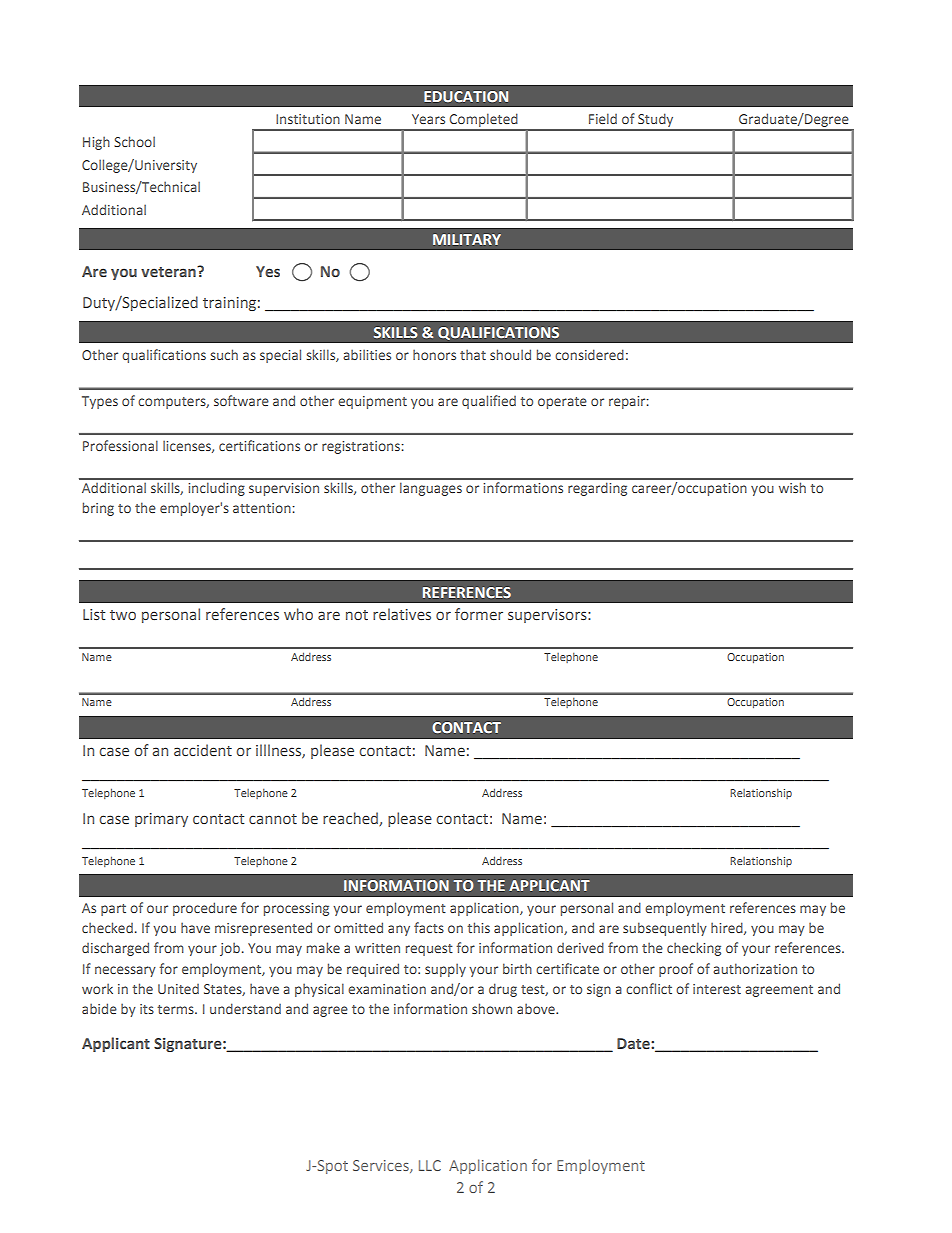 The width and height of the screenshot is (952, 1233). I want to click on former, so click(479, 614).
